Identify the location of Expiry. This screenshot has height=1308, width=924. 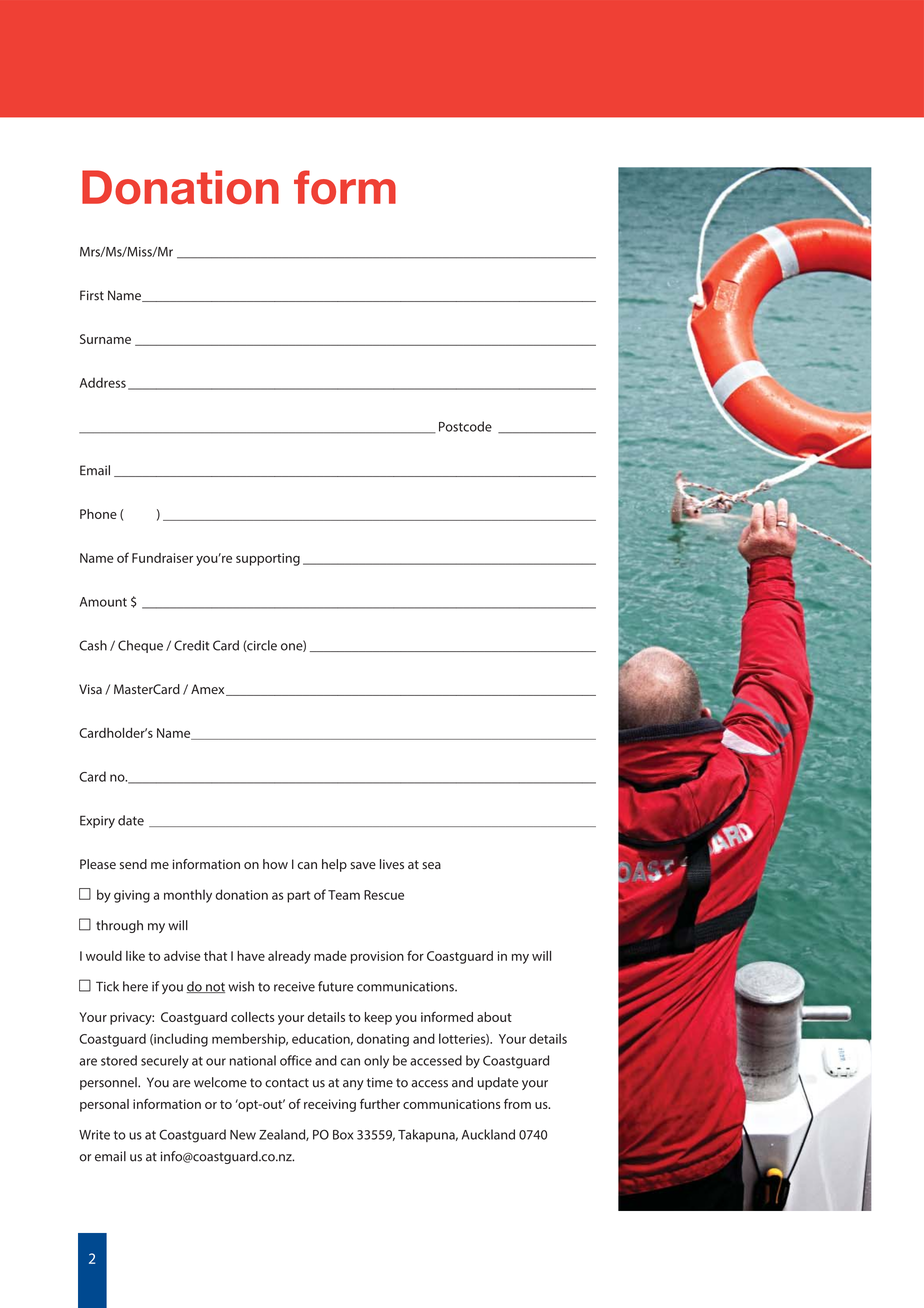
(97, 821).
